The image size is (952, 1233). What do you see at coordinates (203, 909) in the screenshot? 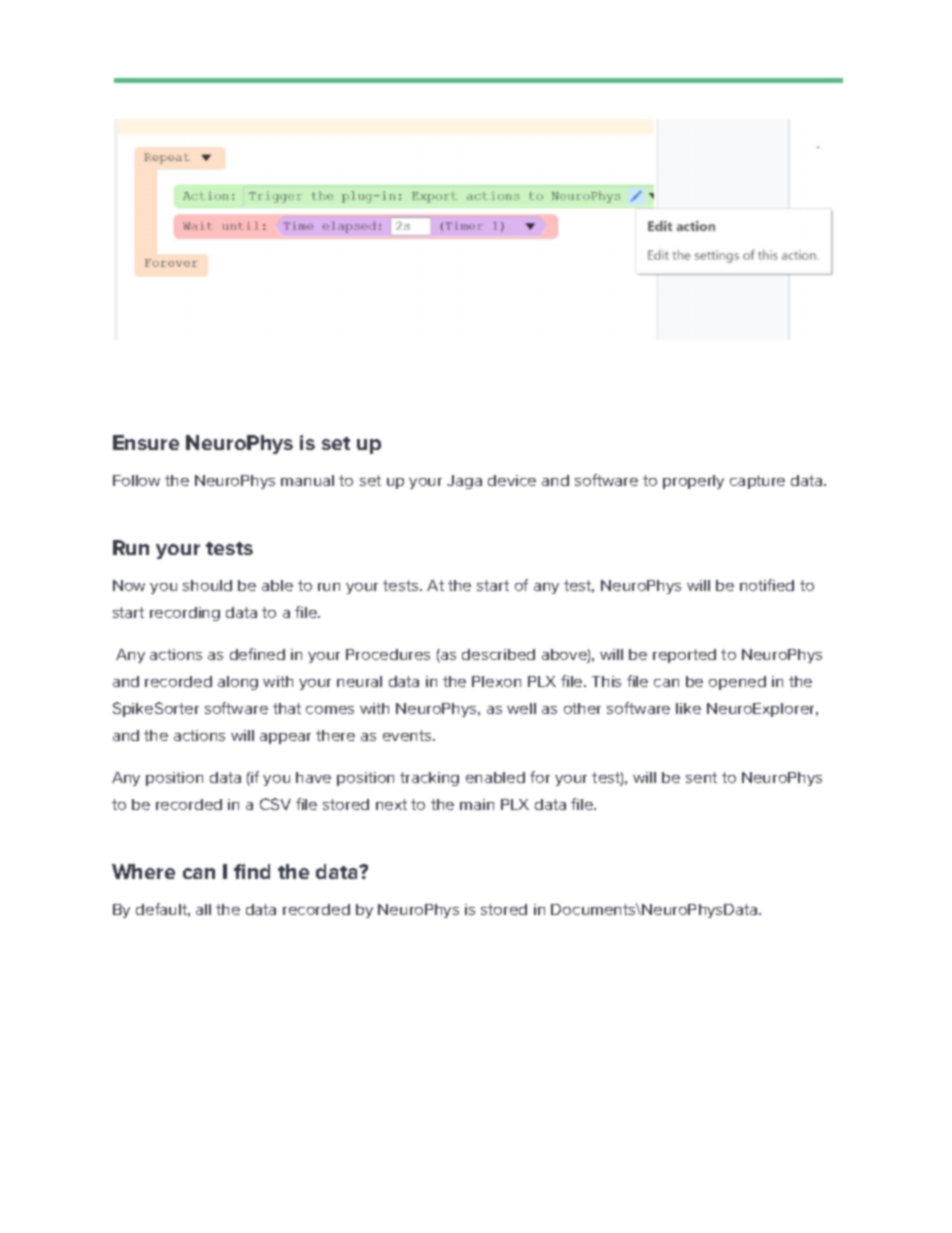
I see `all` at bounding box center [203, 909].
